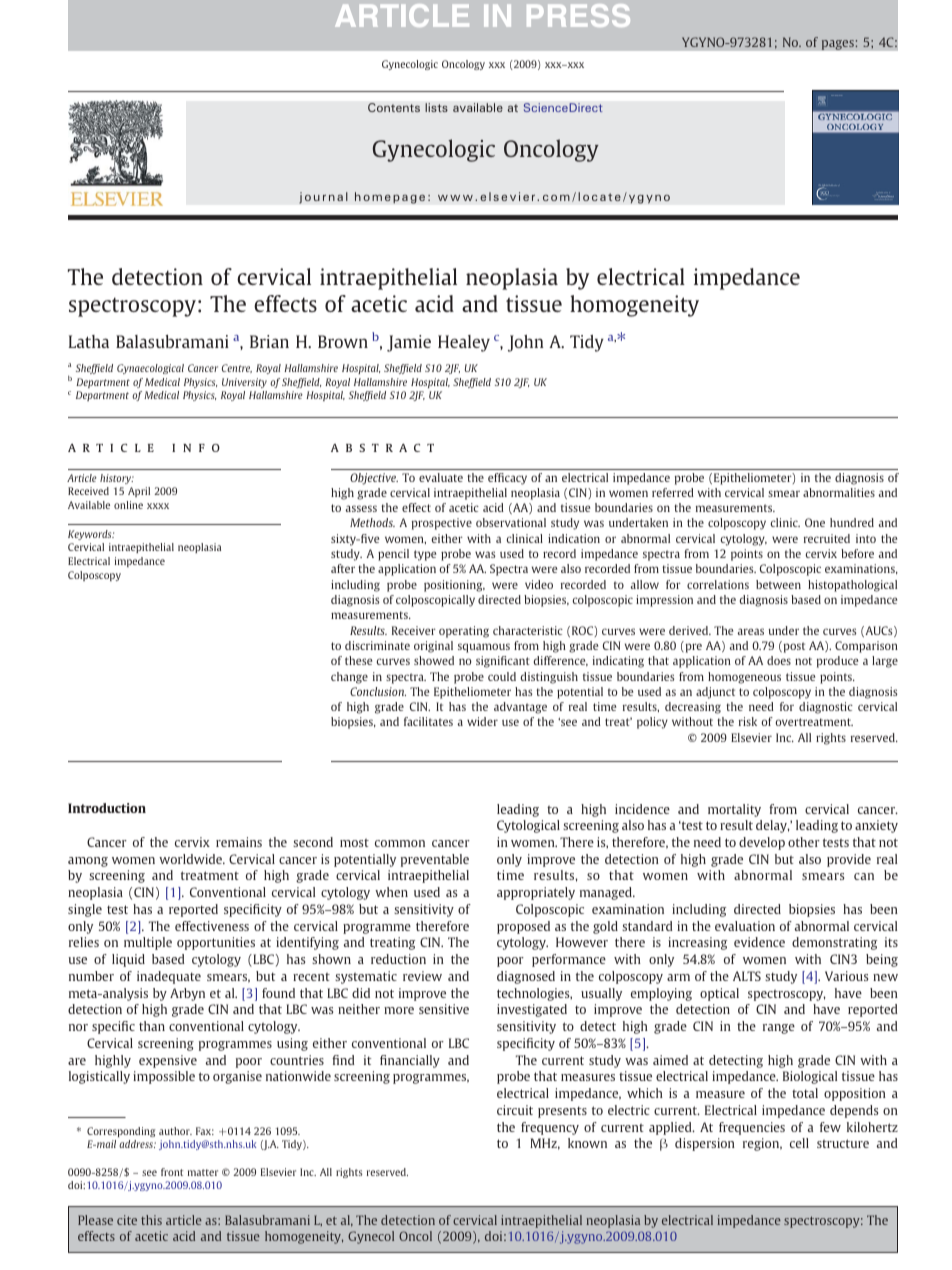  Describe the element at coordinates (409, 343) in the page. I see `Jamie` at that location.
